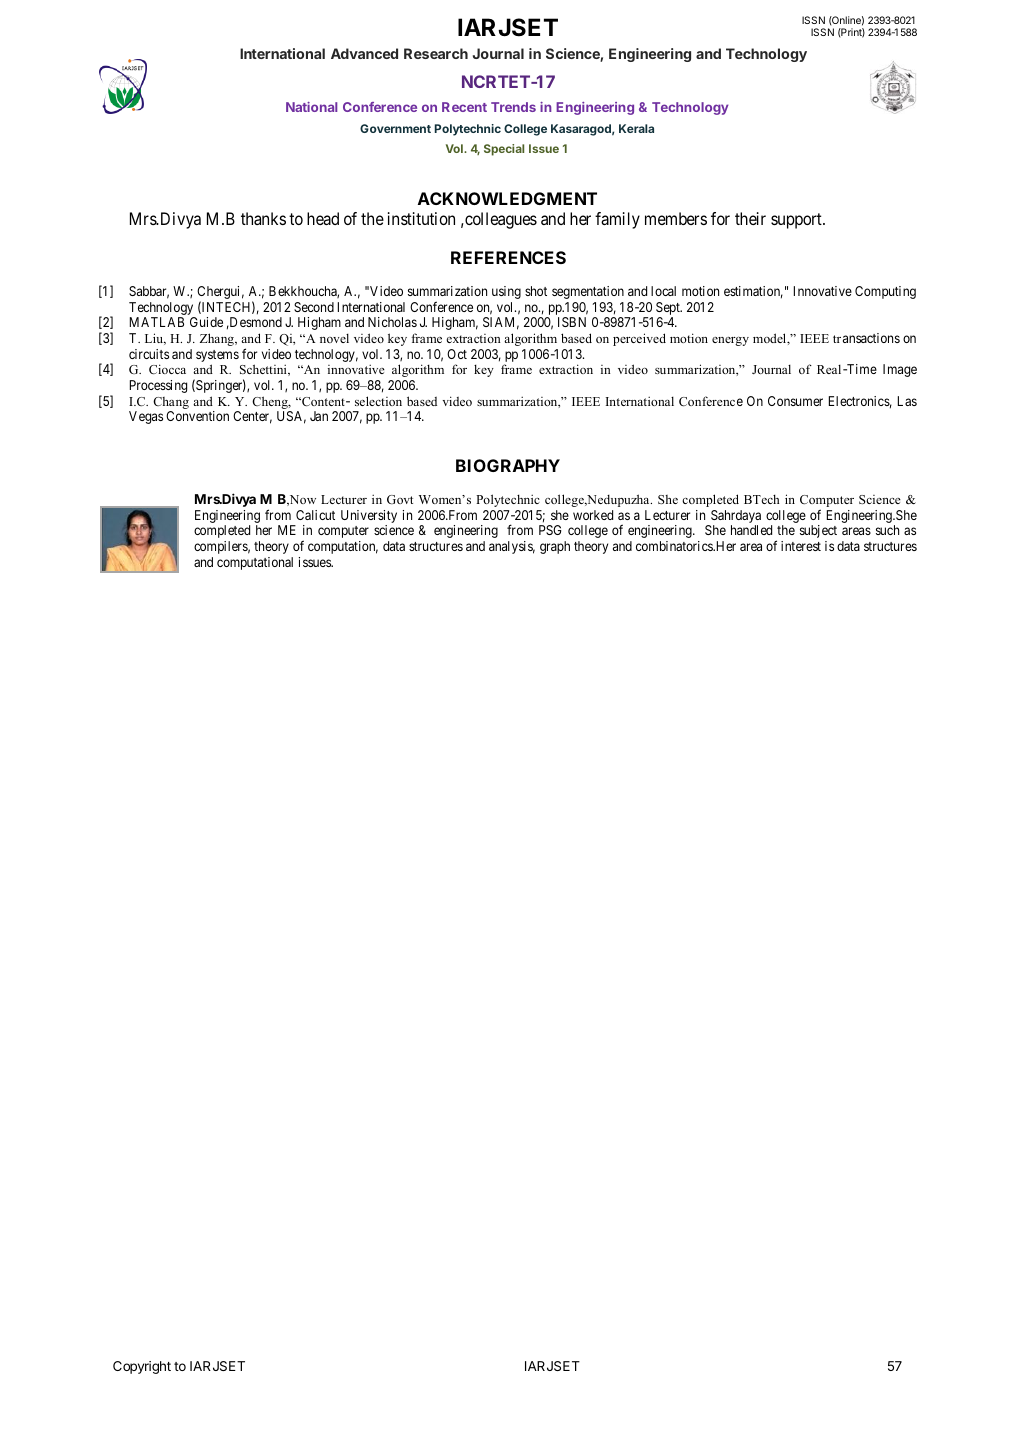  What do you see at coordinates (818, 531) in the screenshot?
I see `subject` at bounding box center [818, 531].
